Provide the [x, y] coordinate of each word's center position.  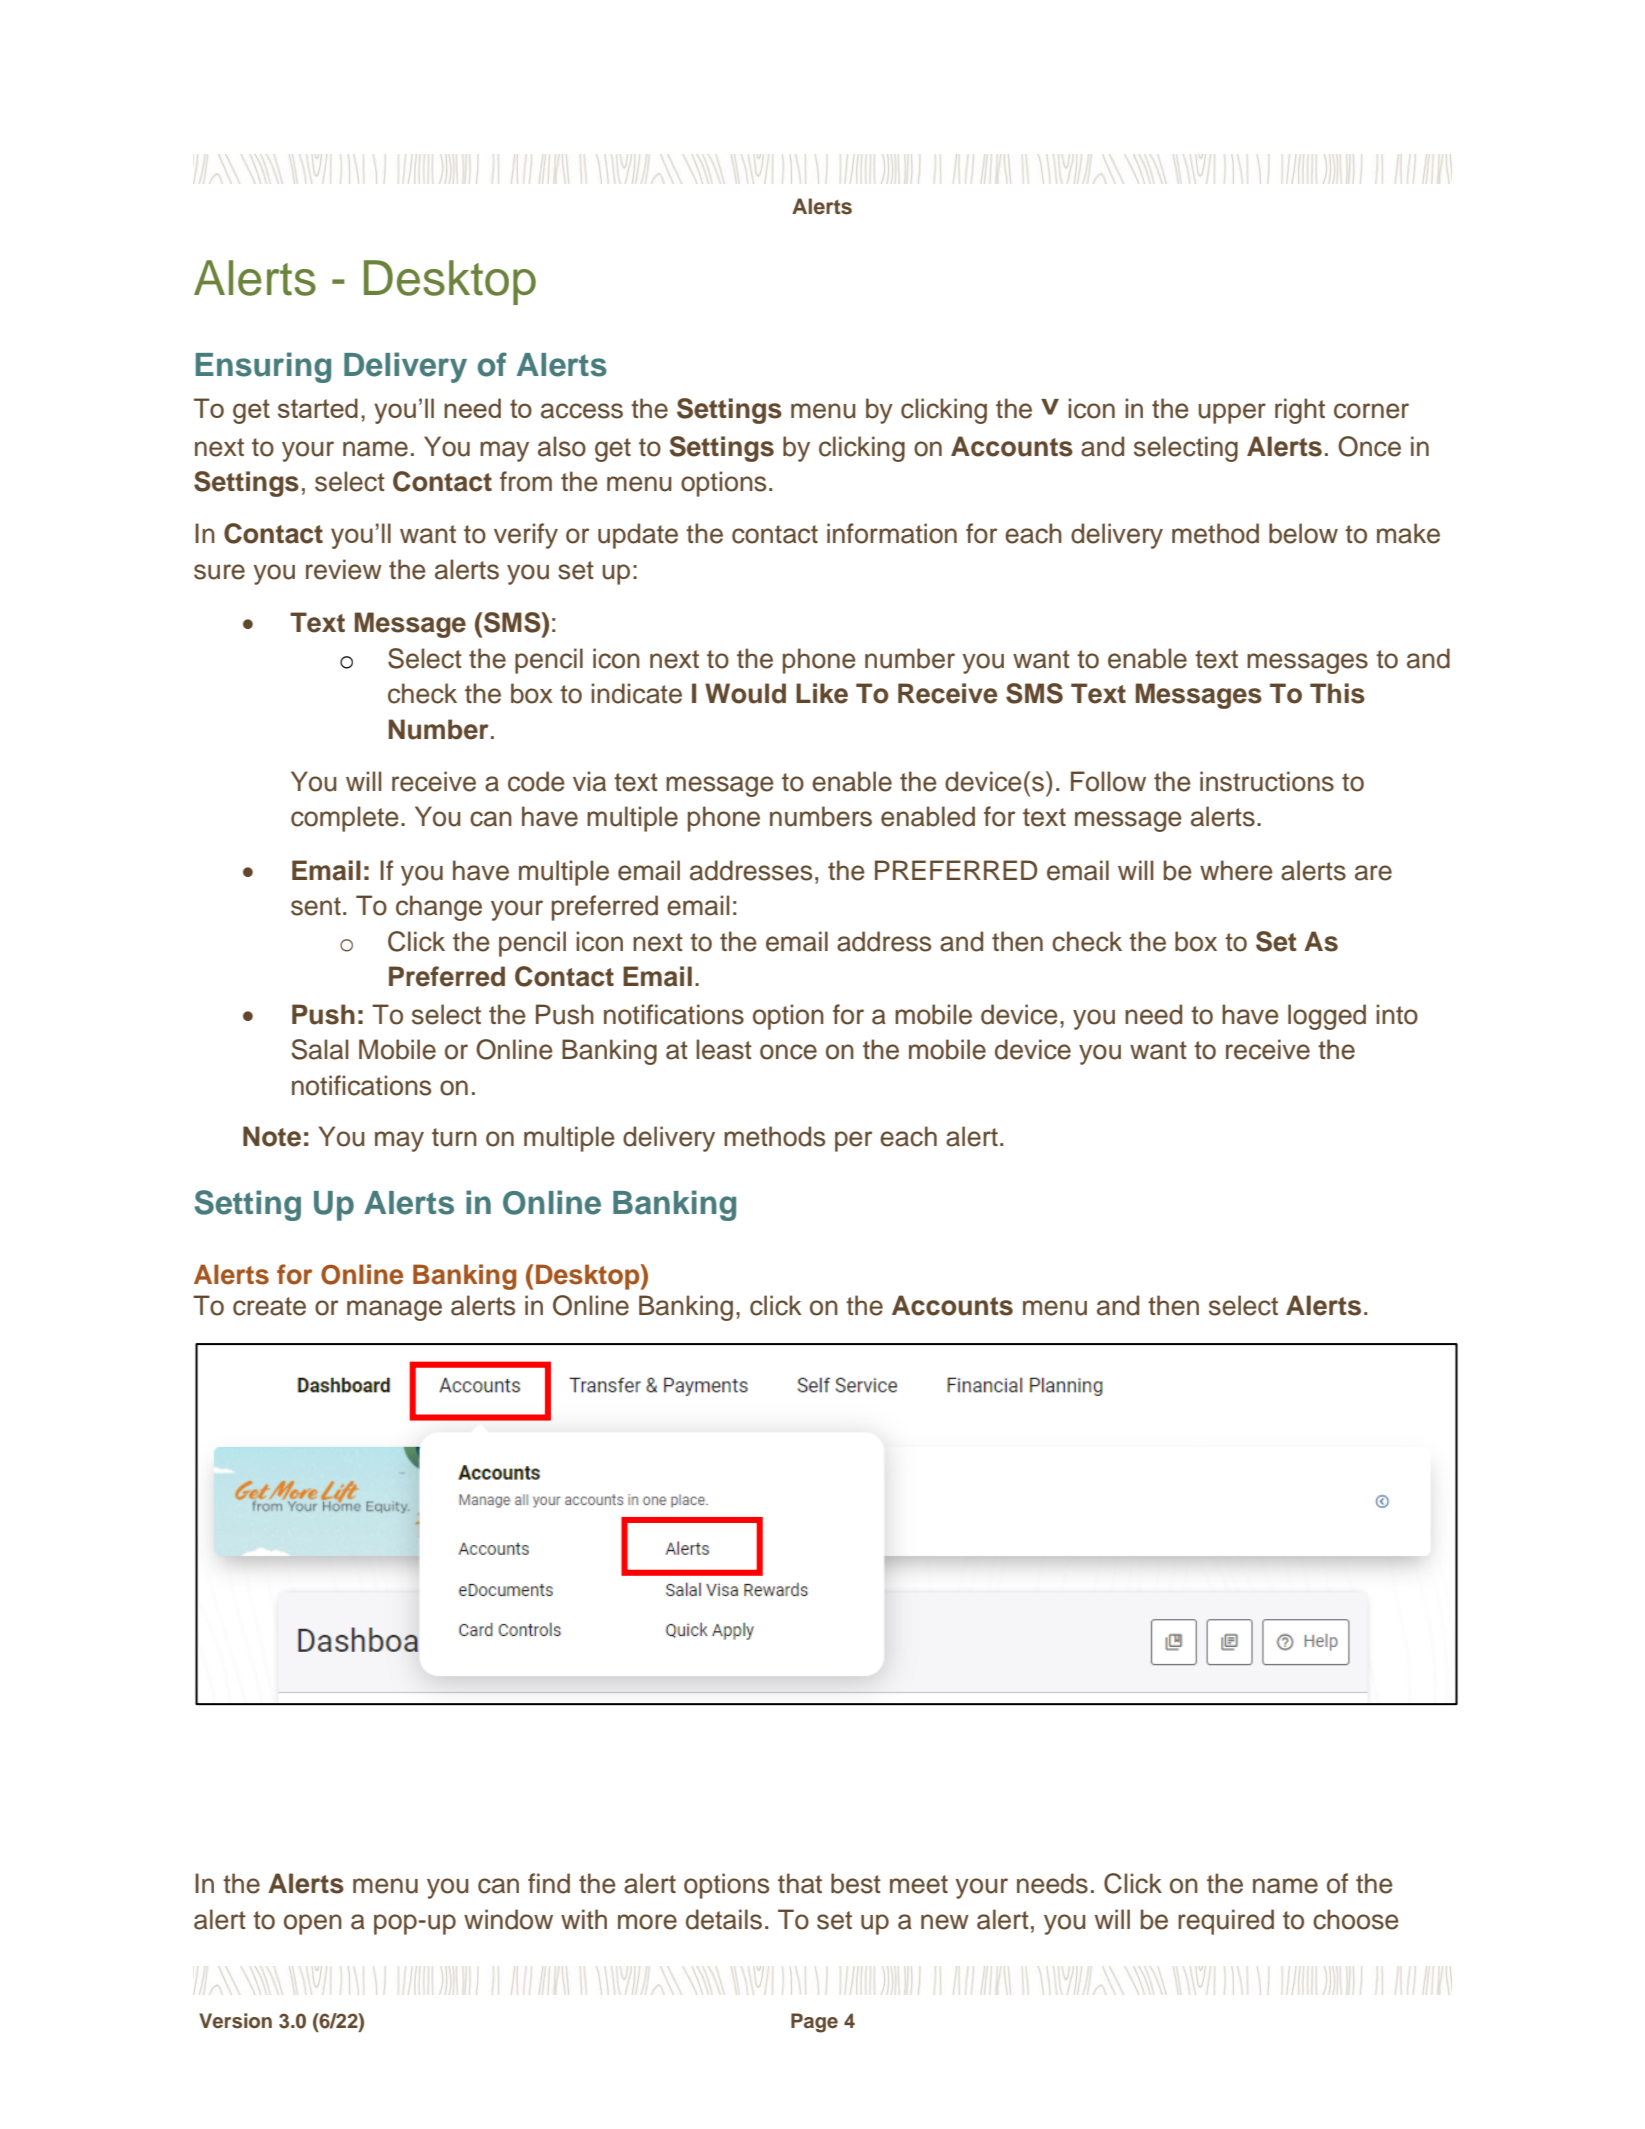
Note [272, 1136]
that [800, 1883]
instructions [1267, 781]
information [892, 533]
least [724, 1049]
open [313, 1924]
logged [1327, 1017]
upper [1232, 413]
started [318, 408]
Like [822, 693]
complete [345, 819]
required [1226, 1922]
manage [394, 1310]
